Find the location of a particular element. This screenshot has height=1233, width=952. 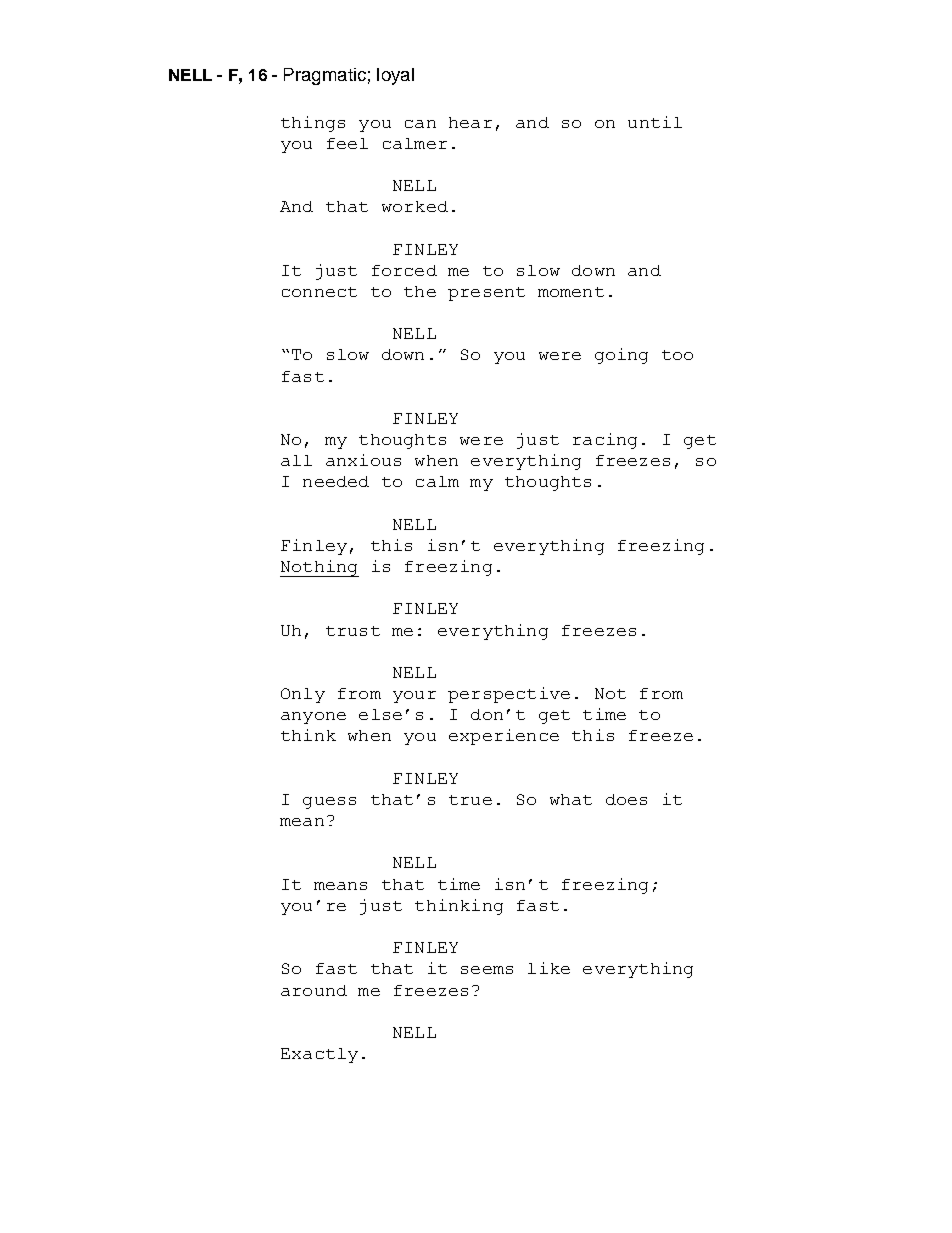

perspective is located at coordinates (509, 695).
